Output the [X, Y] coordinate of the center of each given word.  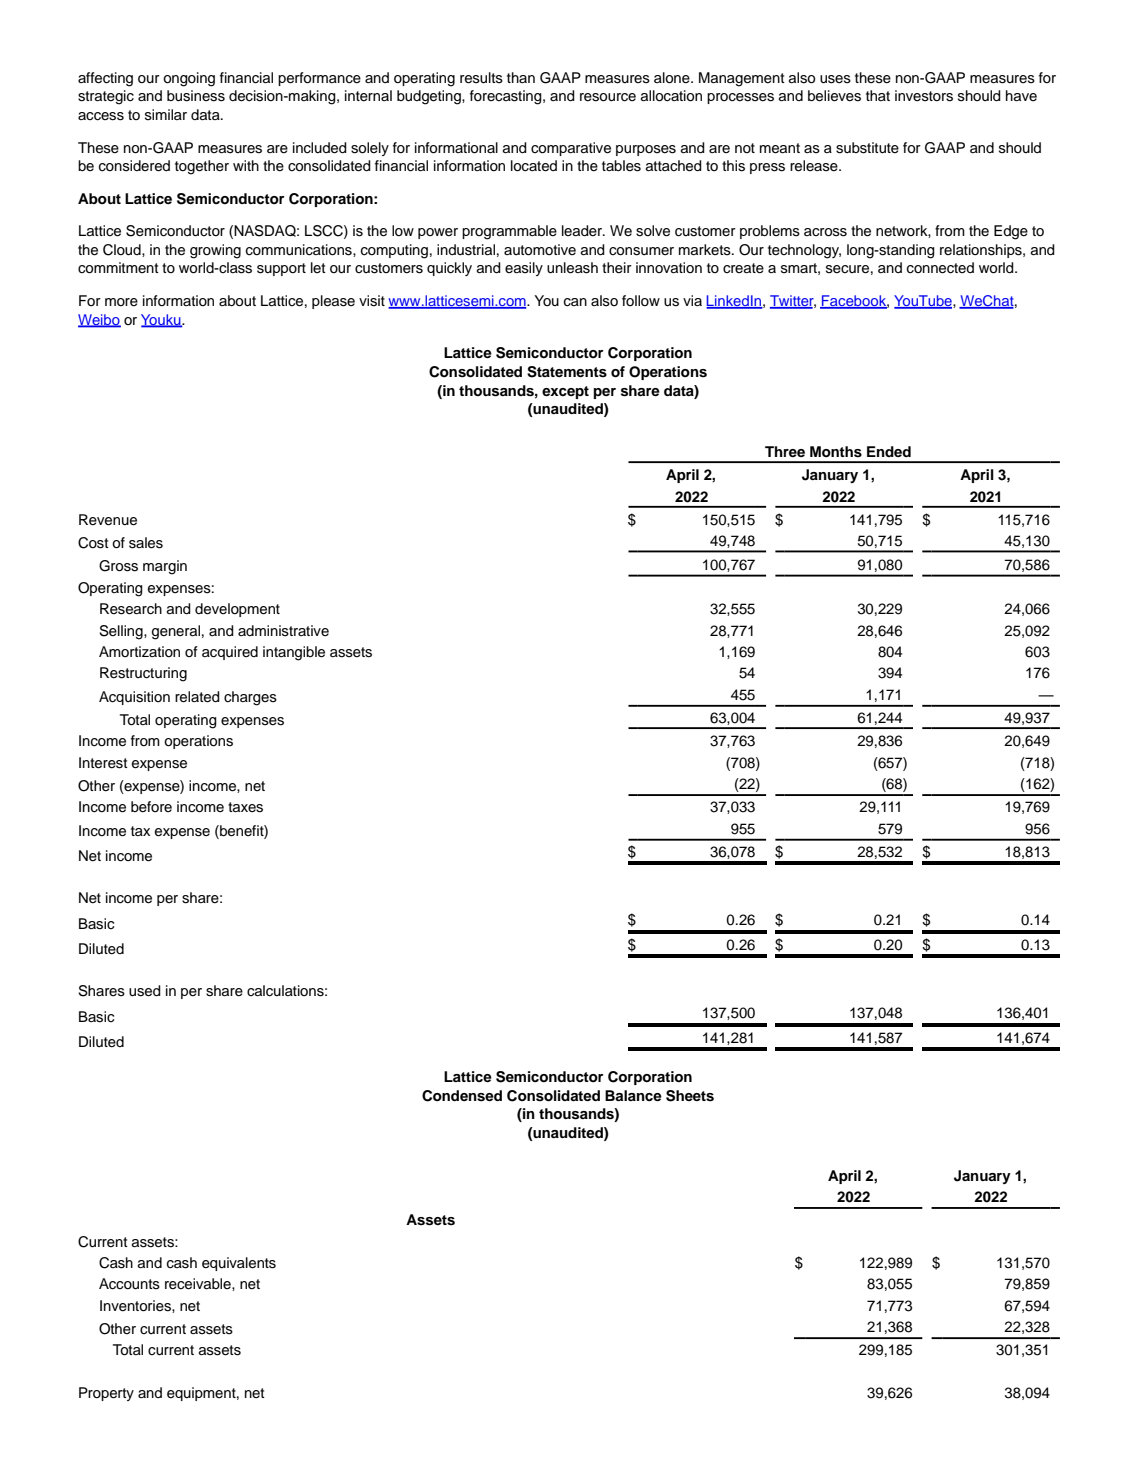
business [196, 96]
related [197, 697]
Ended [889, 451]
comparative [571, 149]
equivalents [239, 1264]
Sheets [690, 1096]
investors [924, 96]
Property [106, 1394]
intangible [294, 653]
